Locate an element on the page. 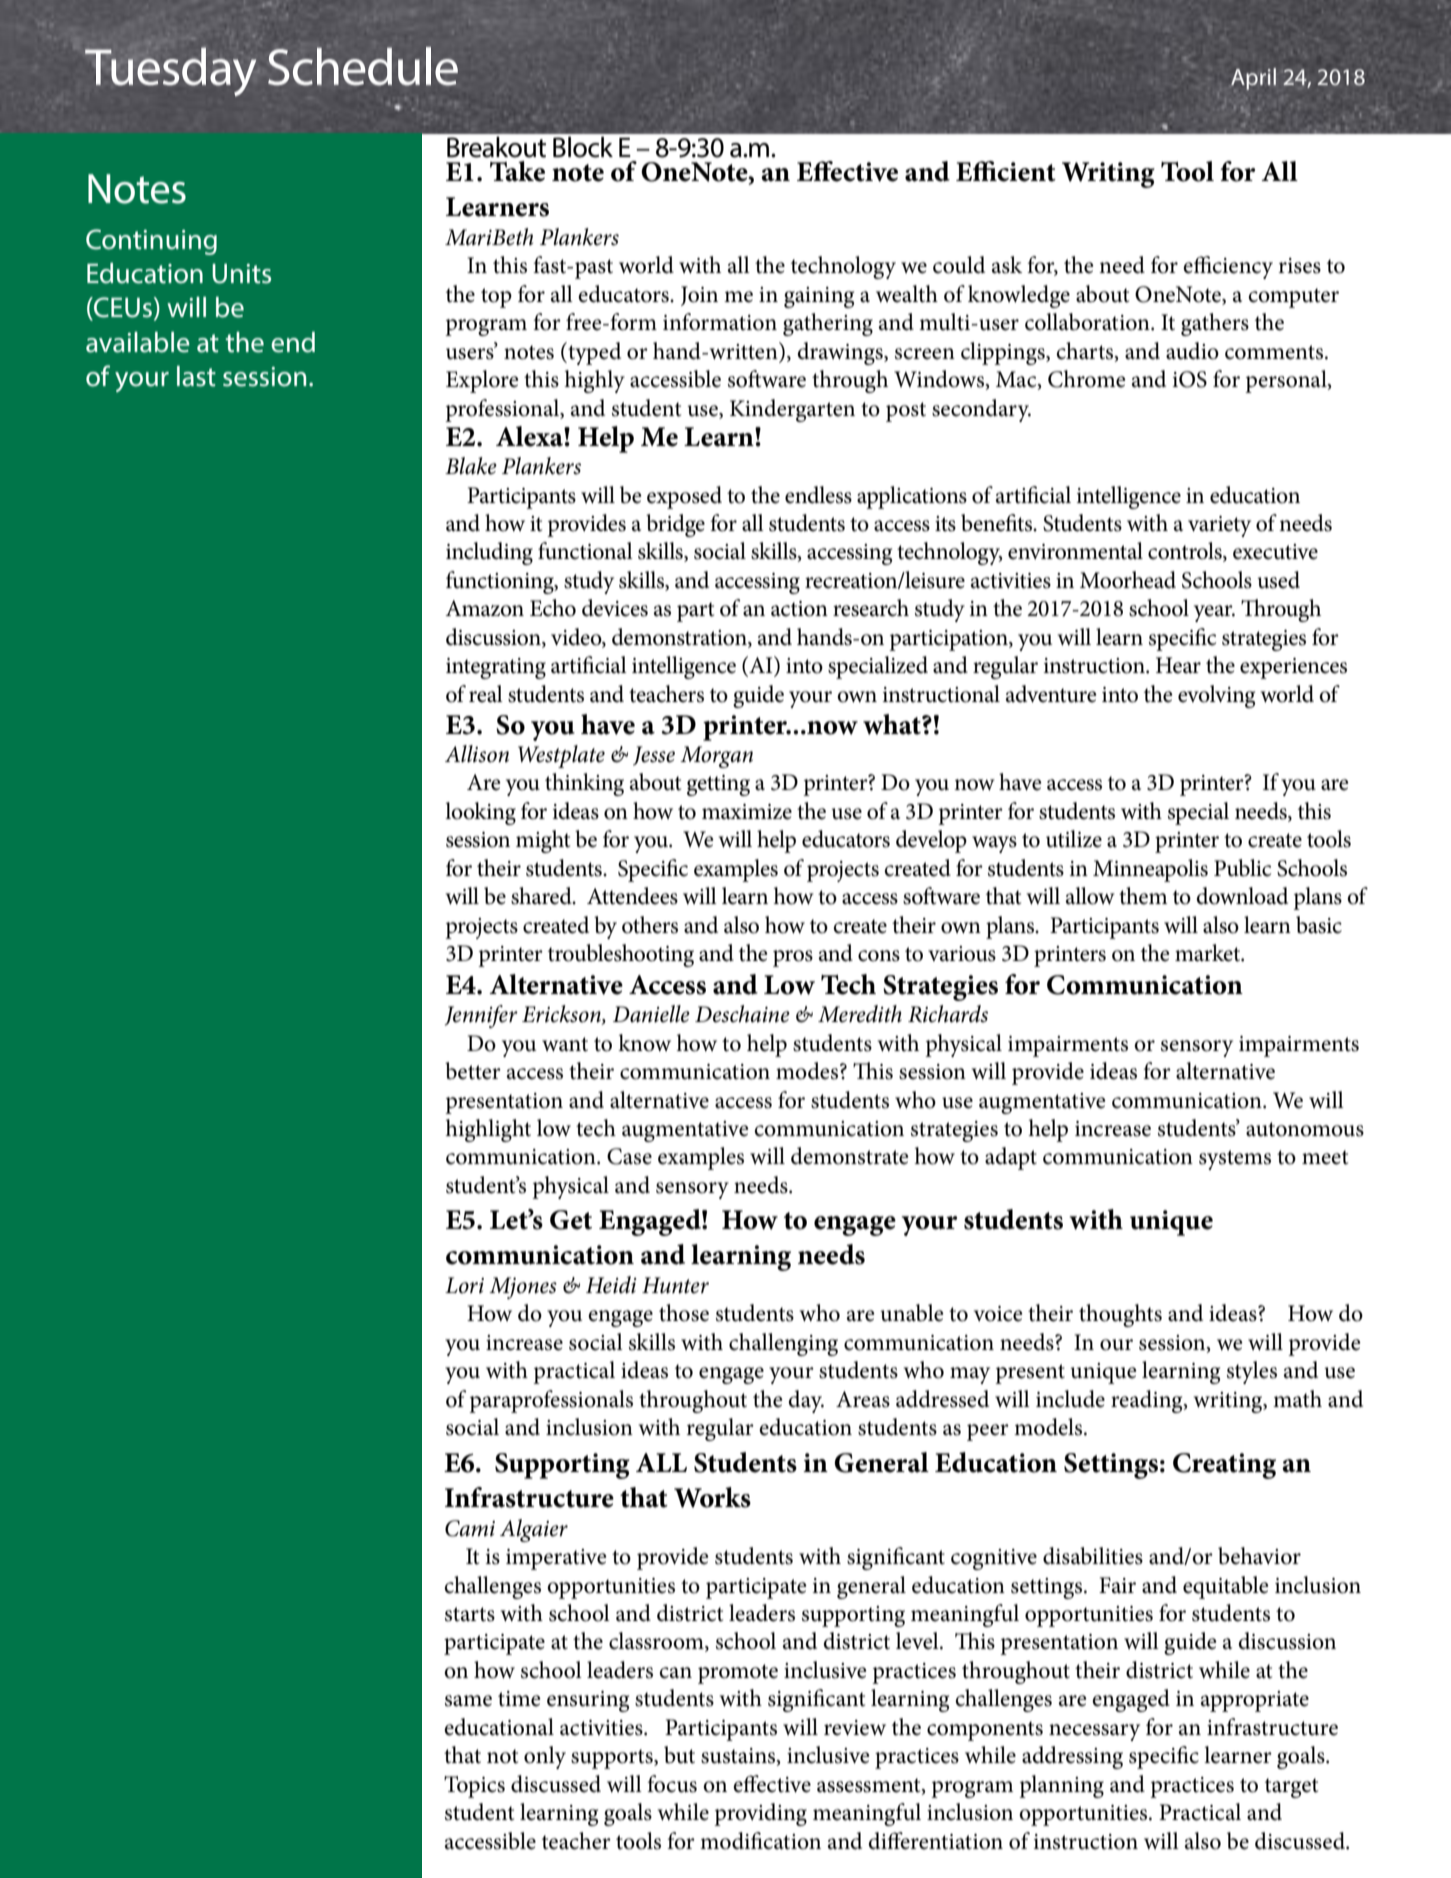 This image has height=1878, width=1451. Take is located at coordinates (517, 171).
